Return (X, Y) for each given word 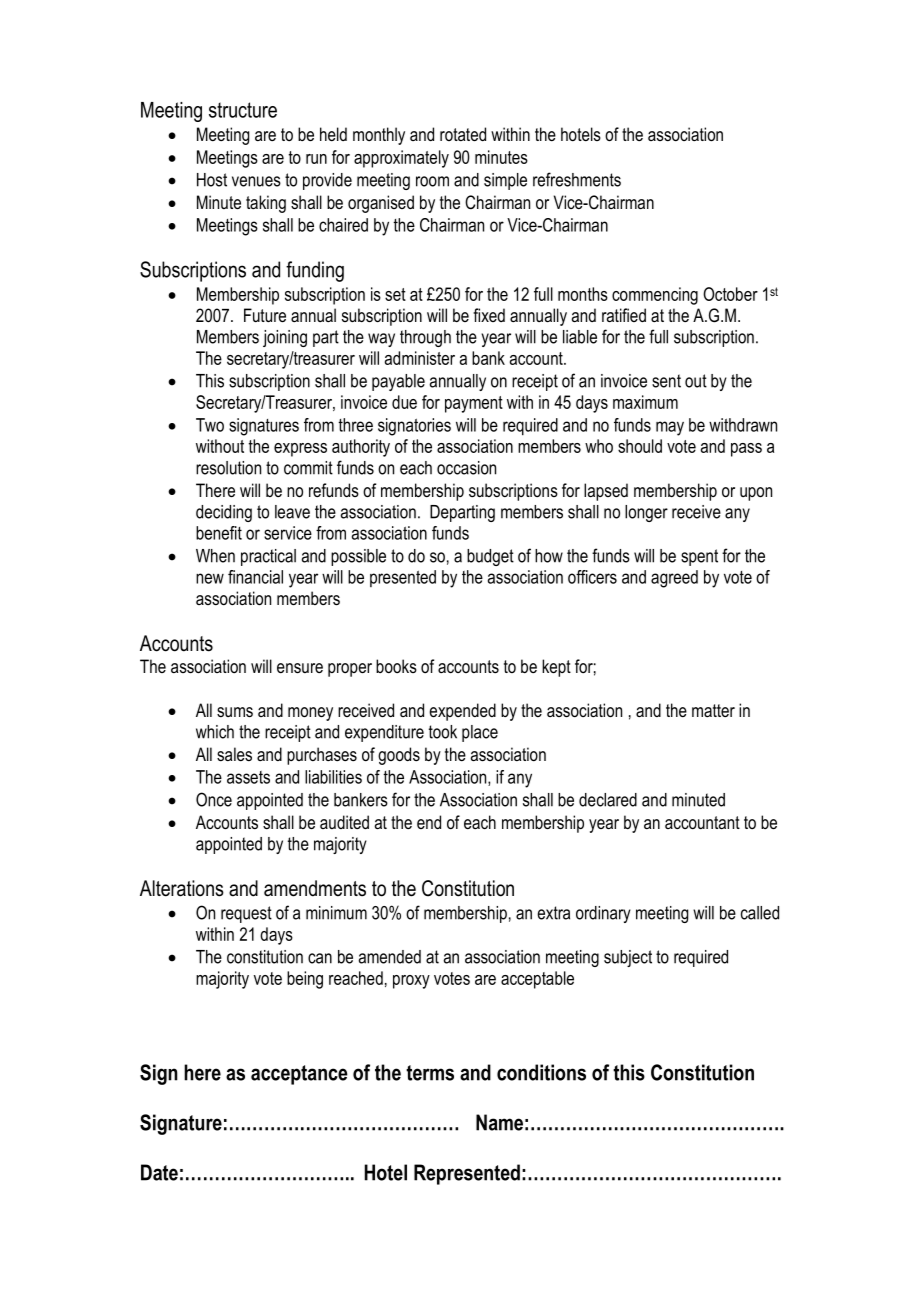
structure (243, 110)
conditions (541, 1072)
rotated (463, 134)
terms (430, 1073)
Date (159, 1172)
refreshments (577, 179)
